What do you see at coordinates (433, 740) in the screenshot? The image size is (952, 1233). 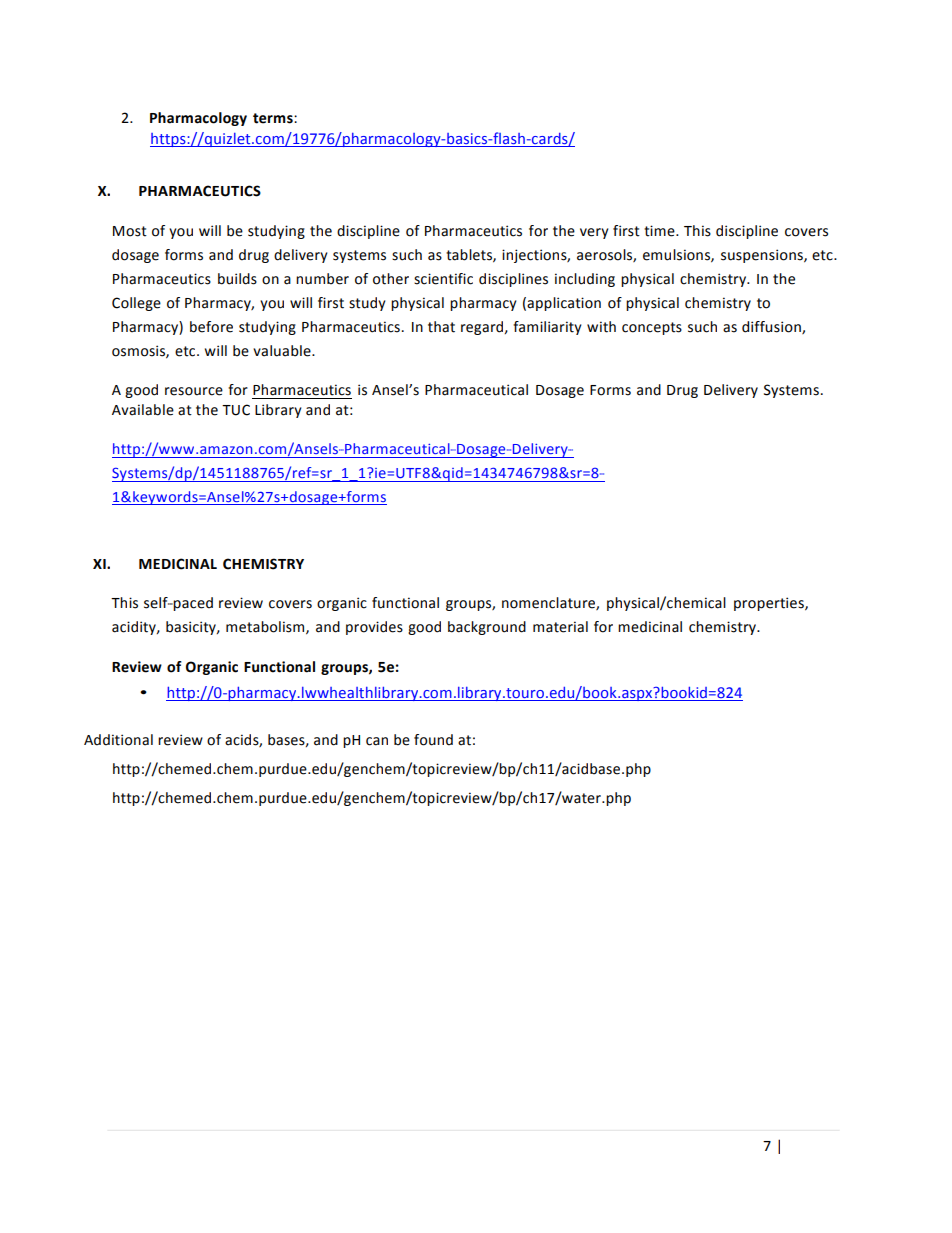 I see `found` at bounding box center [433, 740].
